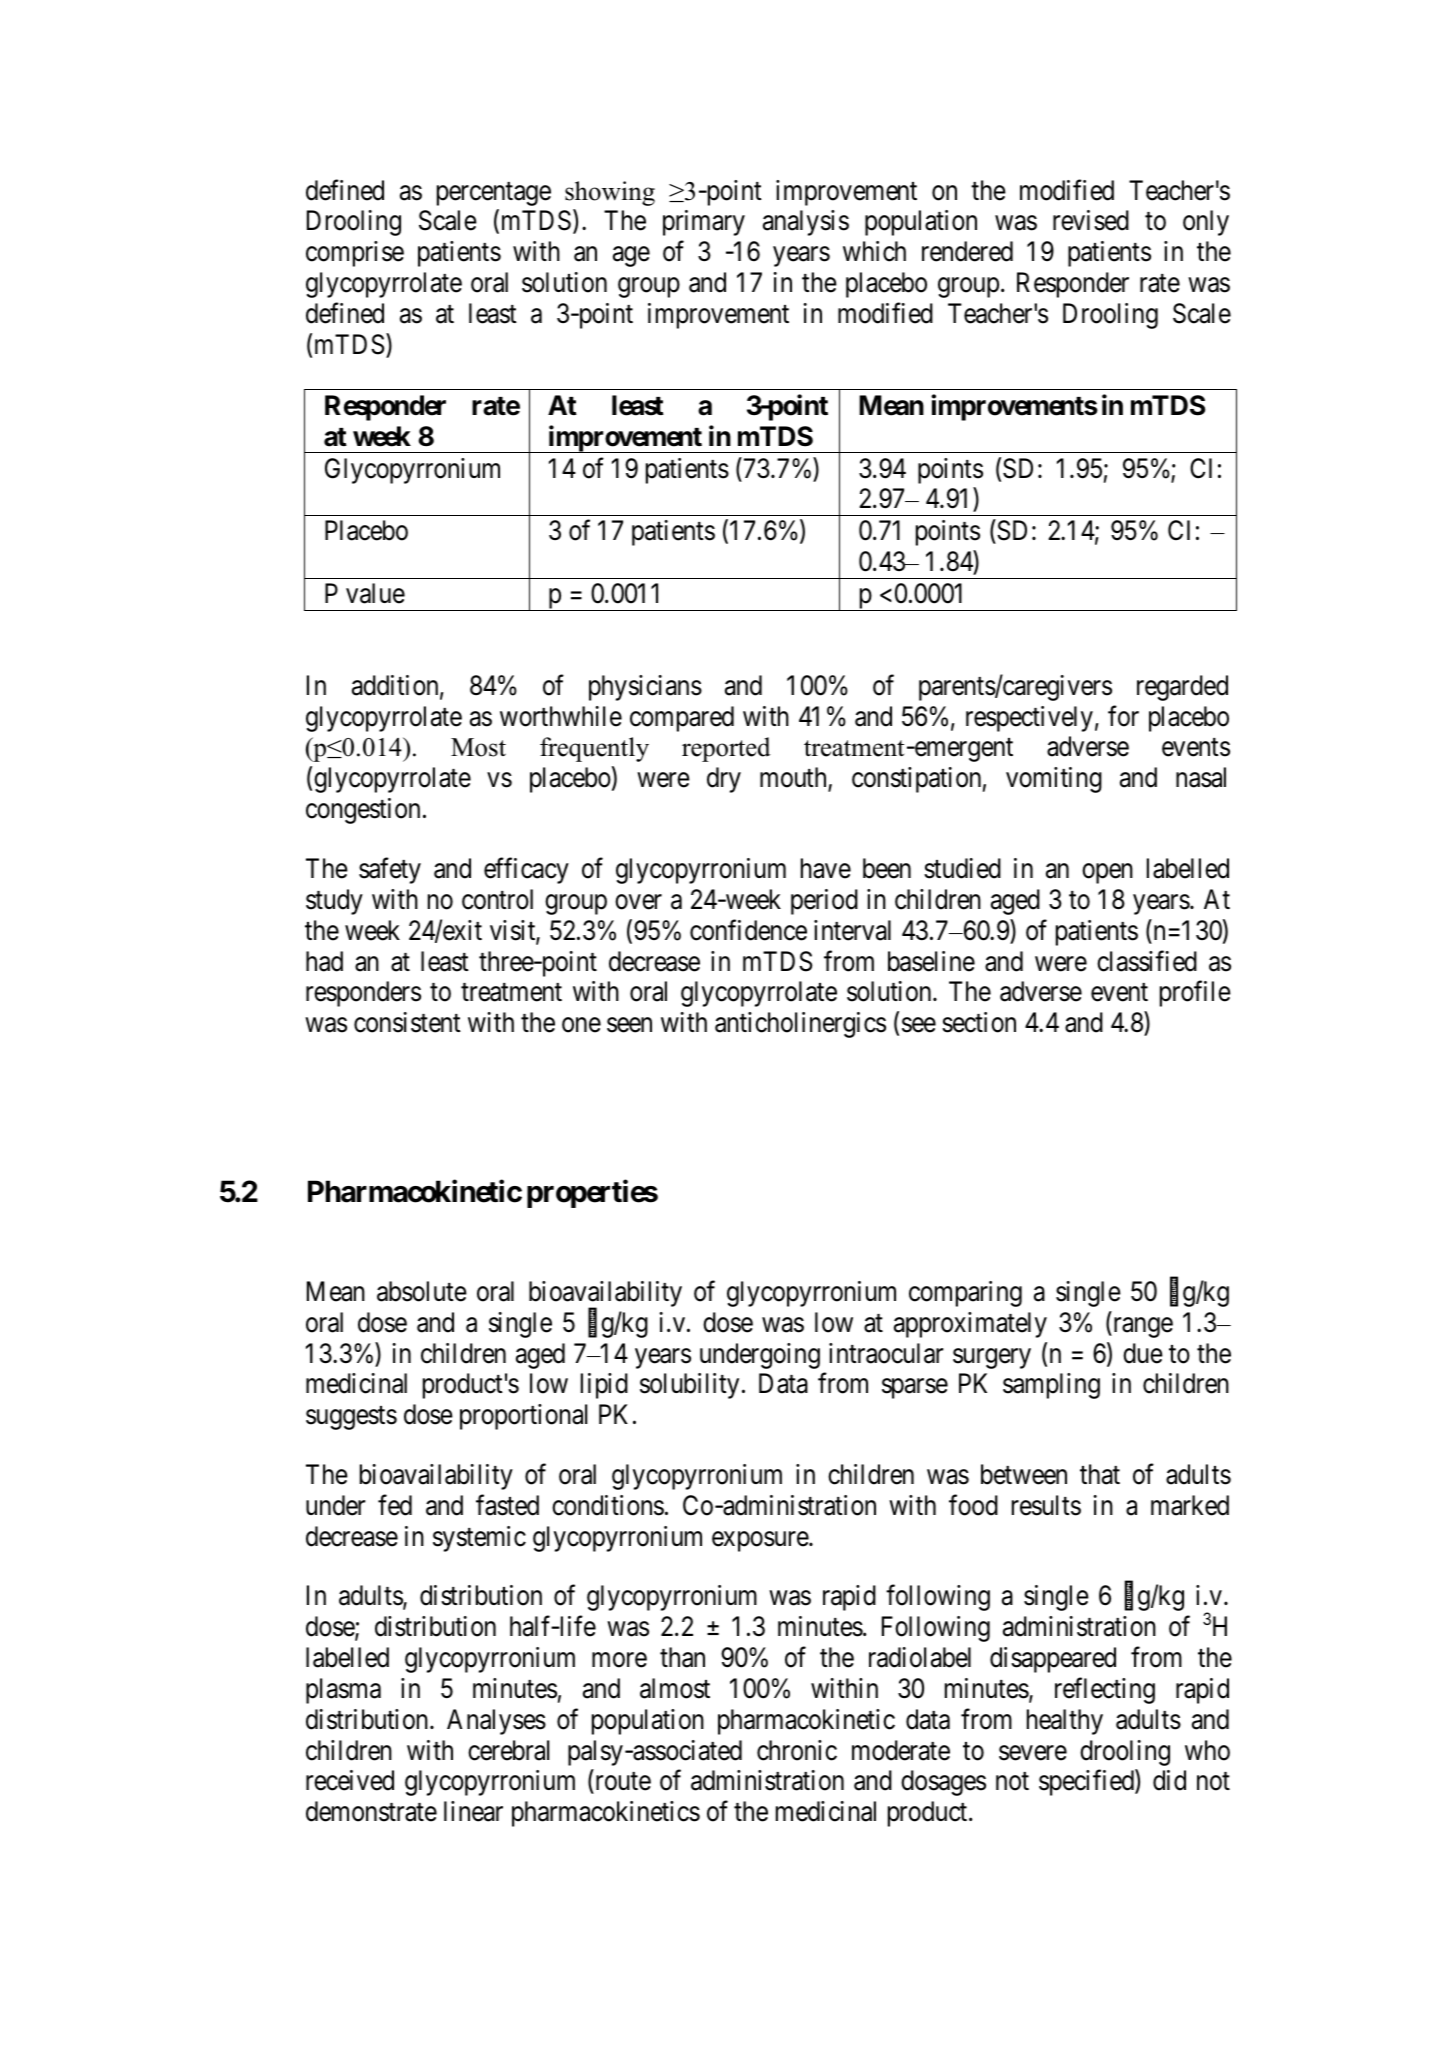  What do you see at coordinates (689, 1386) in the document?
I see `solubility` at bounding box center [689, 1386].
